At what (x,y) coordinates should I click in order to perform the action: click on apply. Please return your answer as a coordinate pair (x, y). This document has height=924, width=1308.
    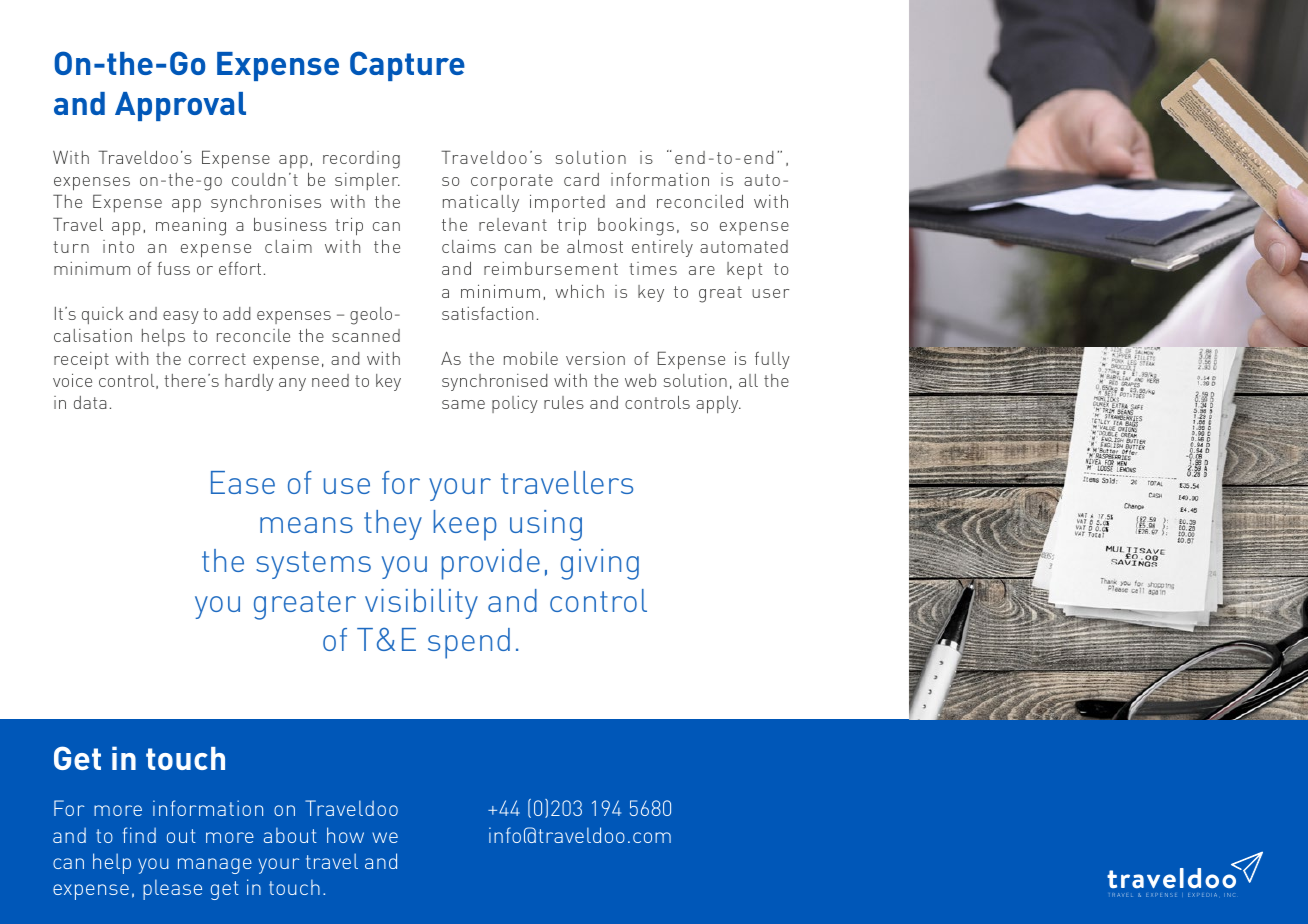
    Looking at the image, I should click on (718, 405).
